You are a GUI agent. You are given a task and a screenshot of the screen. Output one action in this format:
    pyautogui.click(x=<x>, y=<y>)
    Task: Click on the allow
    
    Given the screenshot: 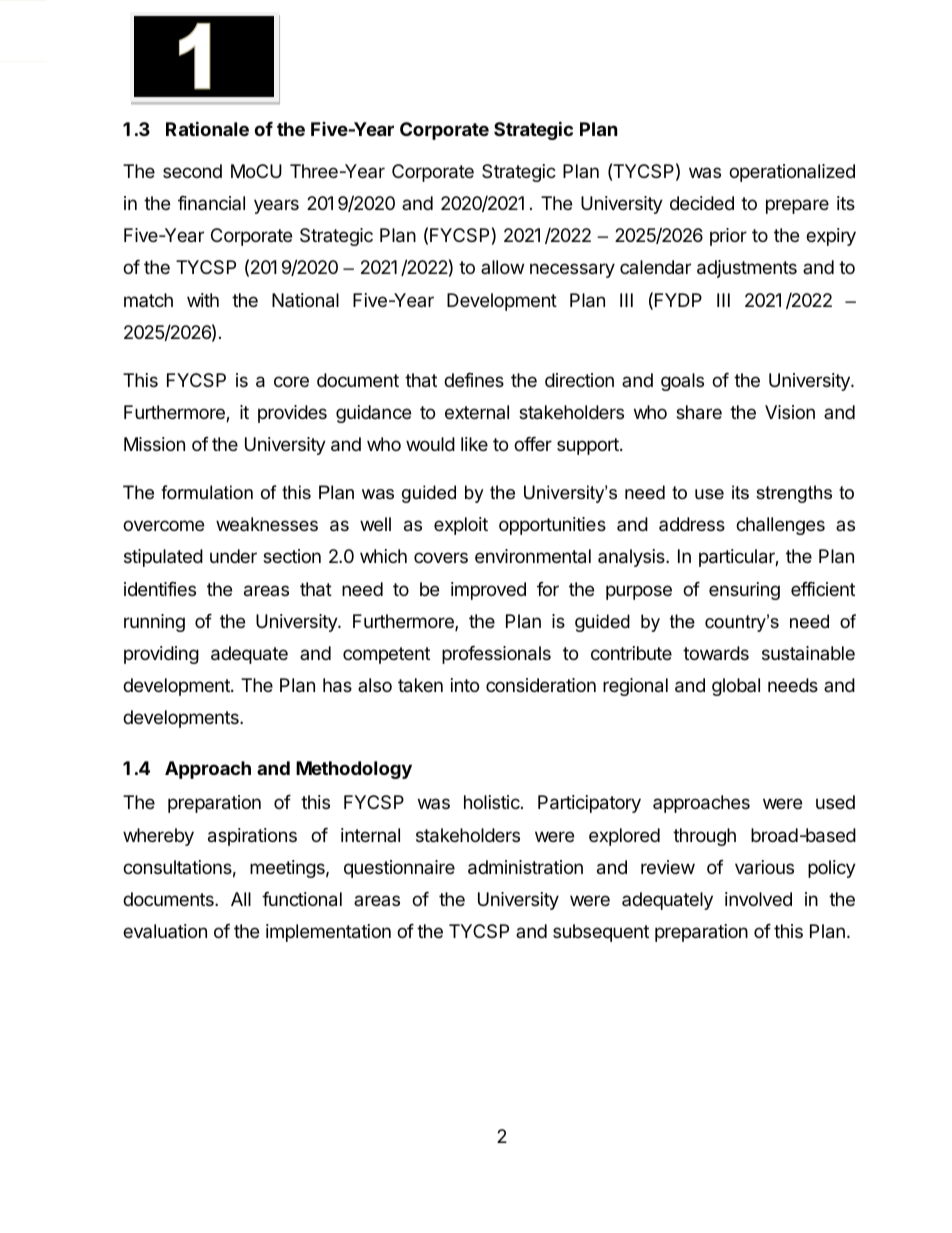 What is the action you would take?
    pyautogui.click(x=502, y=267)
